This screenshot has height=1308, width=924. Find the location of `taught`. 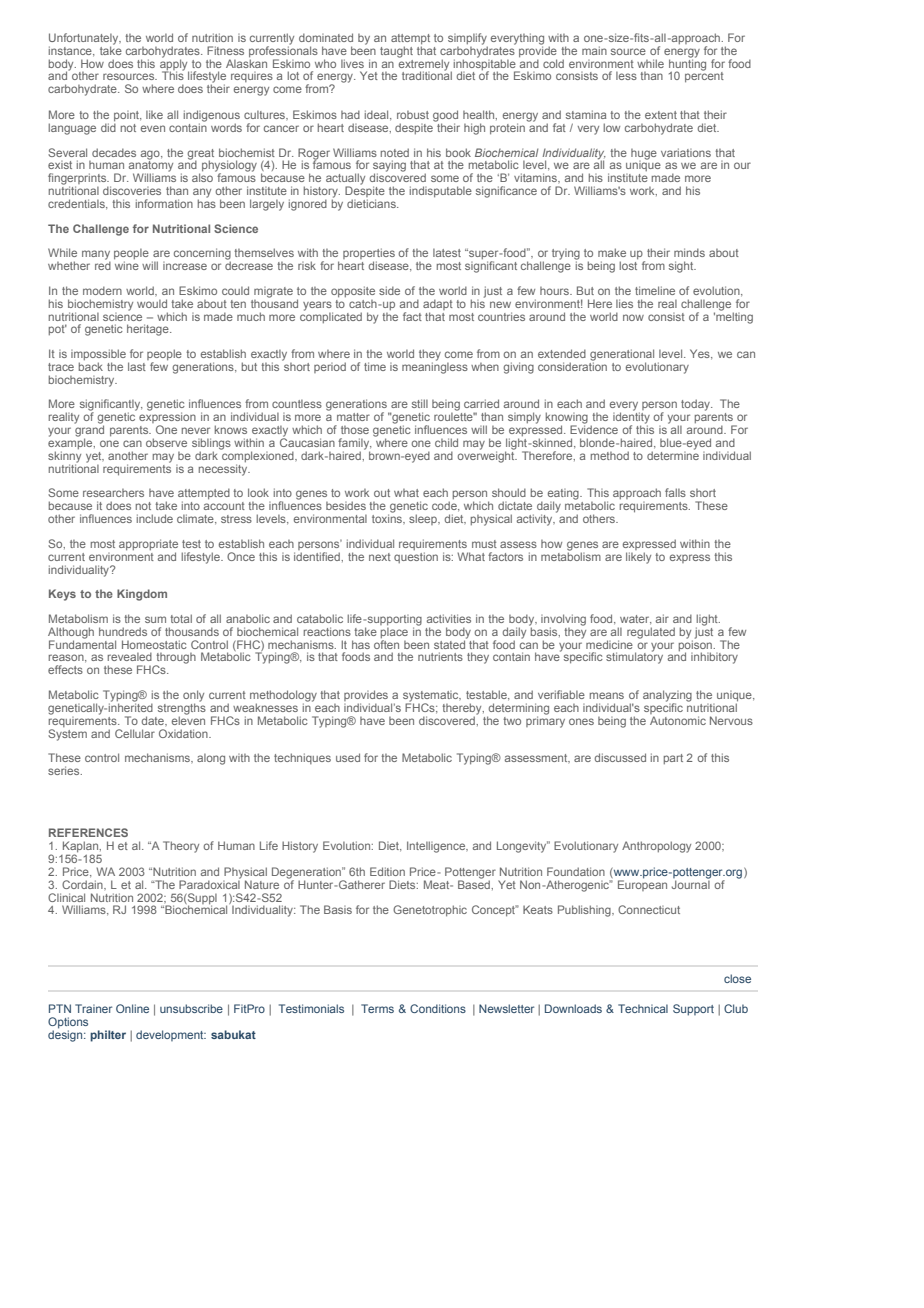

taught is located at coordinates (396, 52).
